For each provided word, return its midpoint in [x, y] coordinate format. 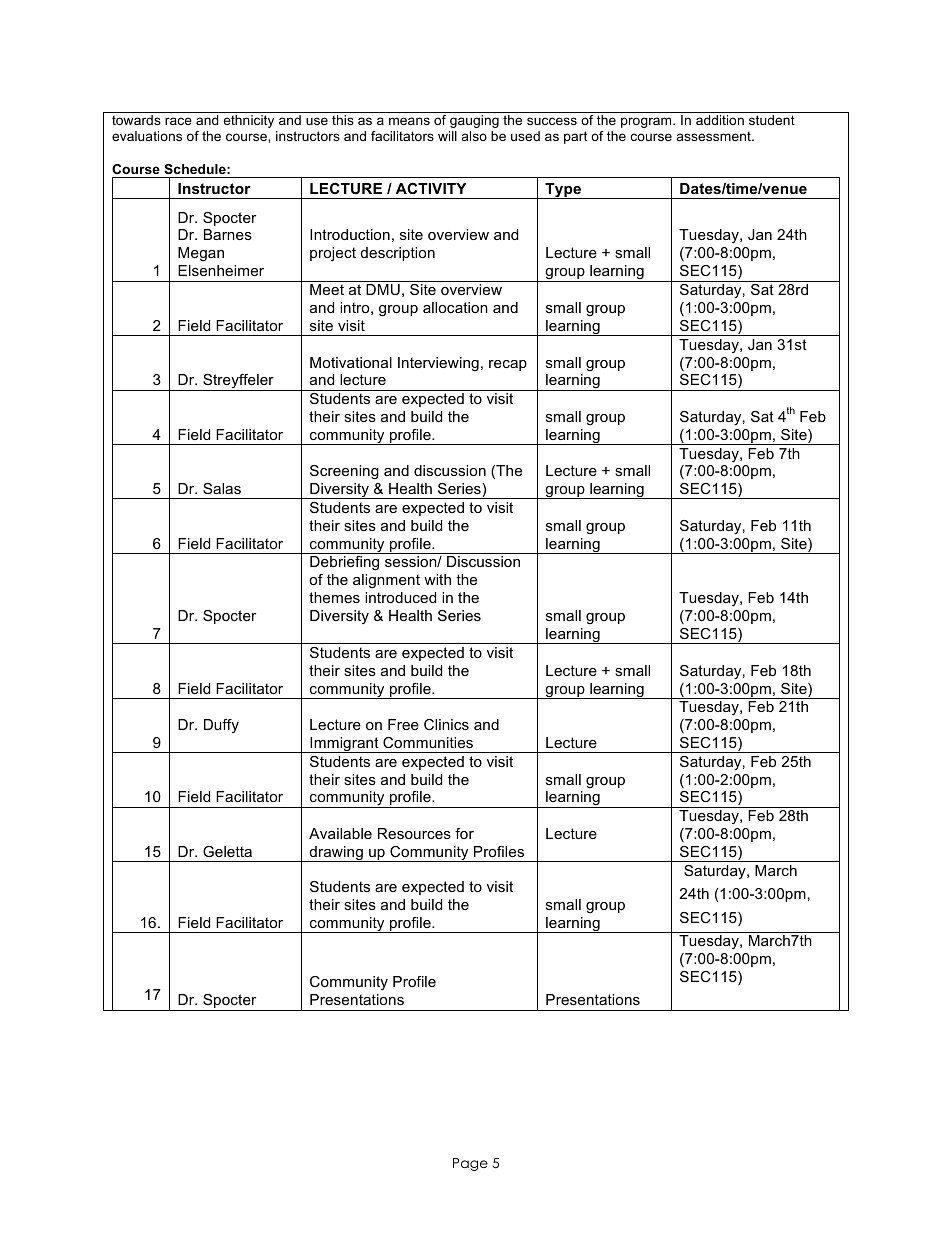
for [464, 833]
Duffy [221, 726]
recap [508, 365]
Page [470, 1164]
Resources [414, 833]
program [647, 122]
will [447, 136]
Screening [344, 472]
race [178, 121]
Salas [222, 488]
